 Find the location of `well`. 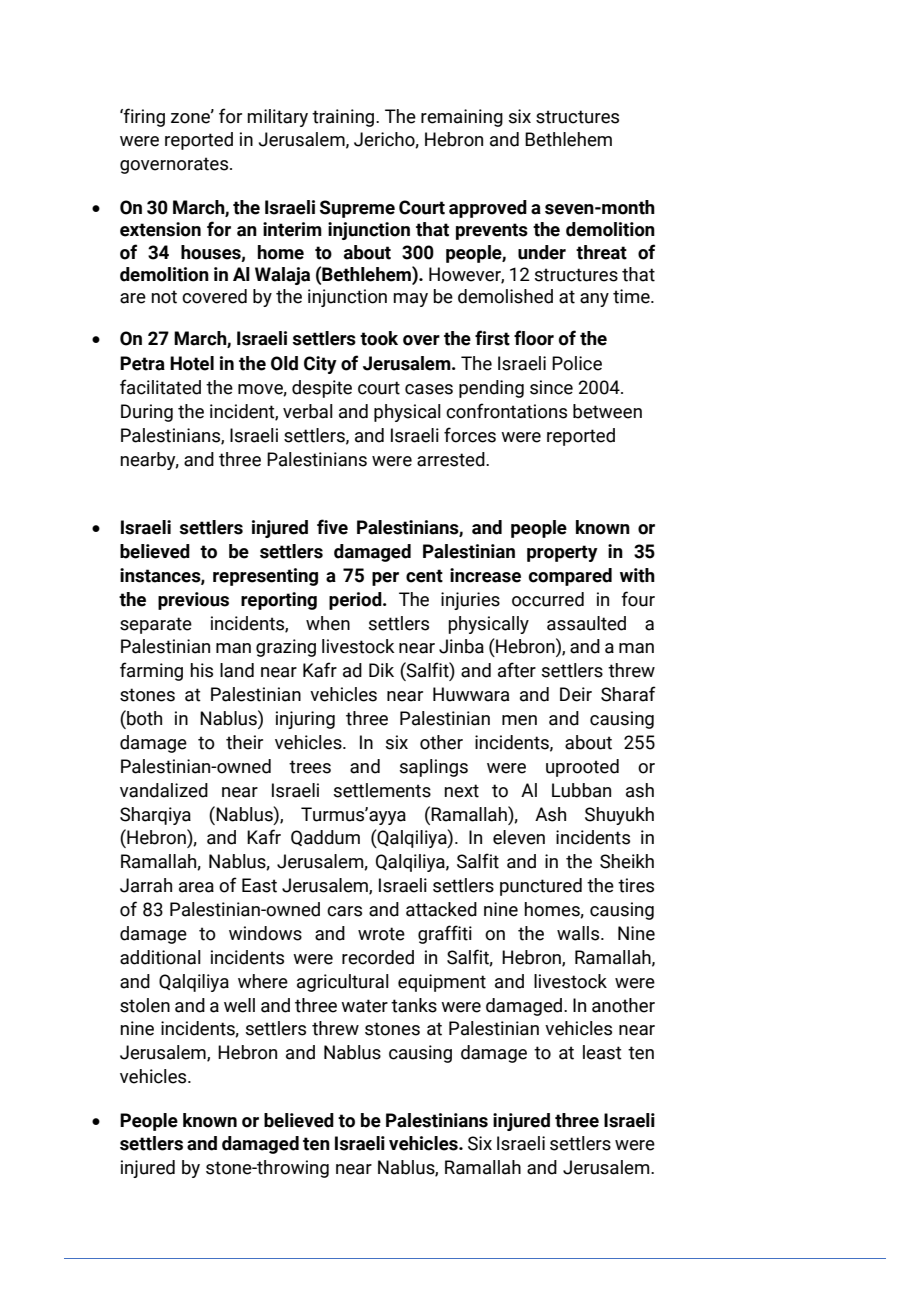

well is located at coordinates (239, 1005).
